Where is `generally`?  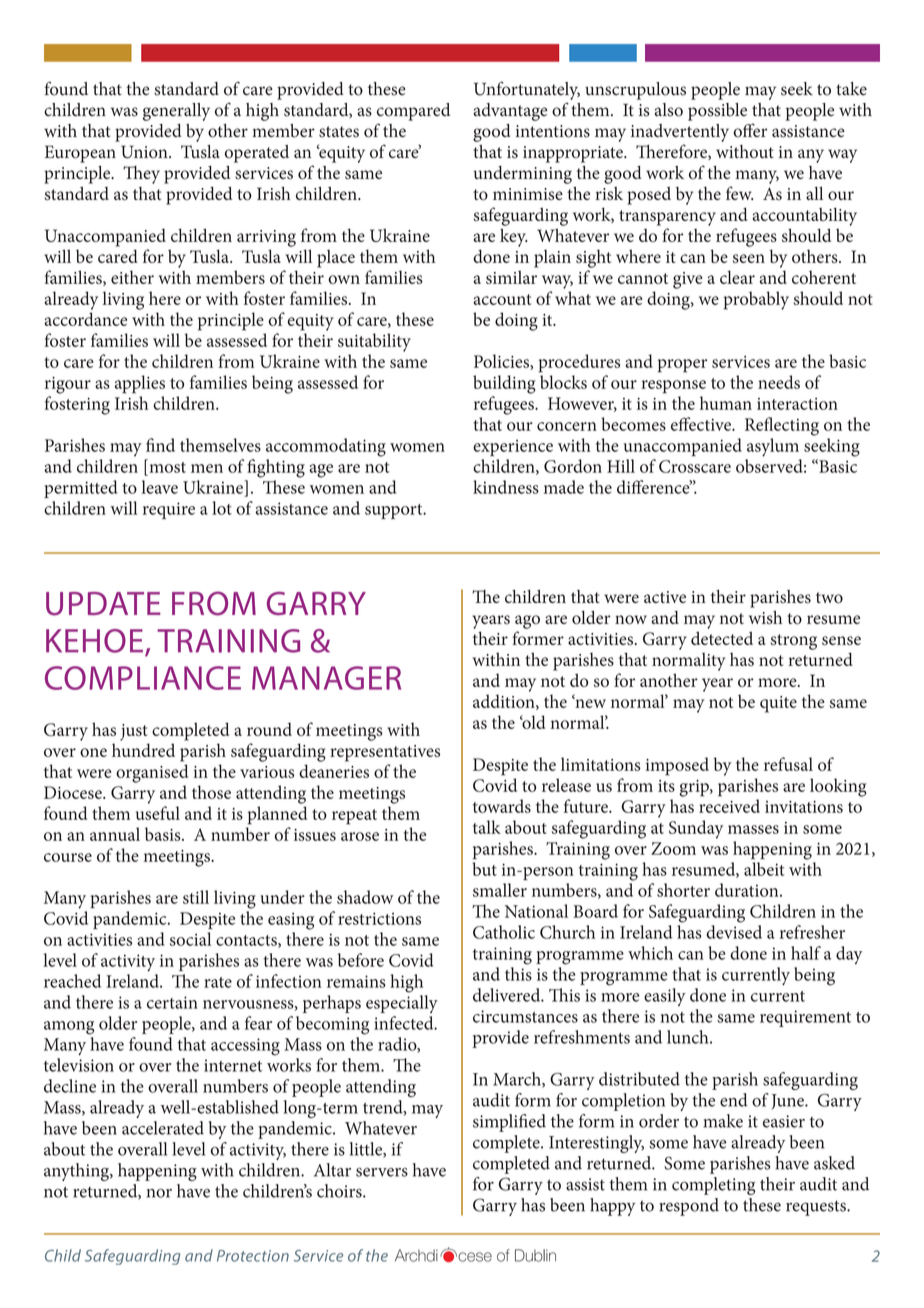
generally is located at coordinates (176, 112).
